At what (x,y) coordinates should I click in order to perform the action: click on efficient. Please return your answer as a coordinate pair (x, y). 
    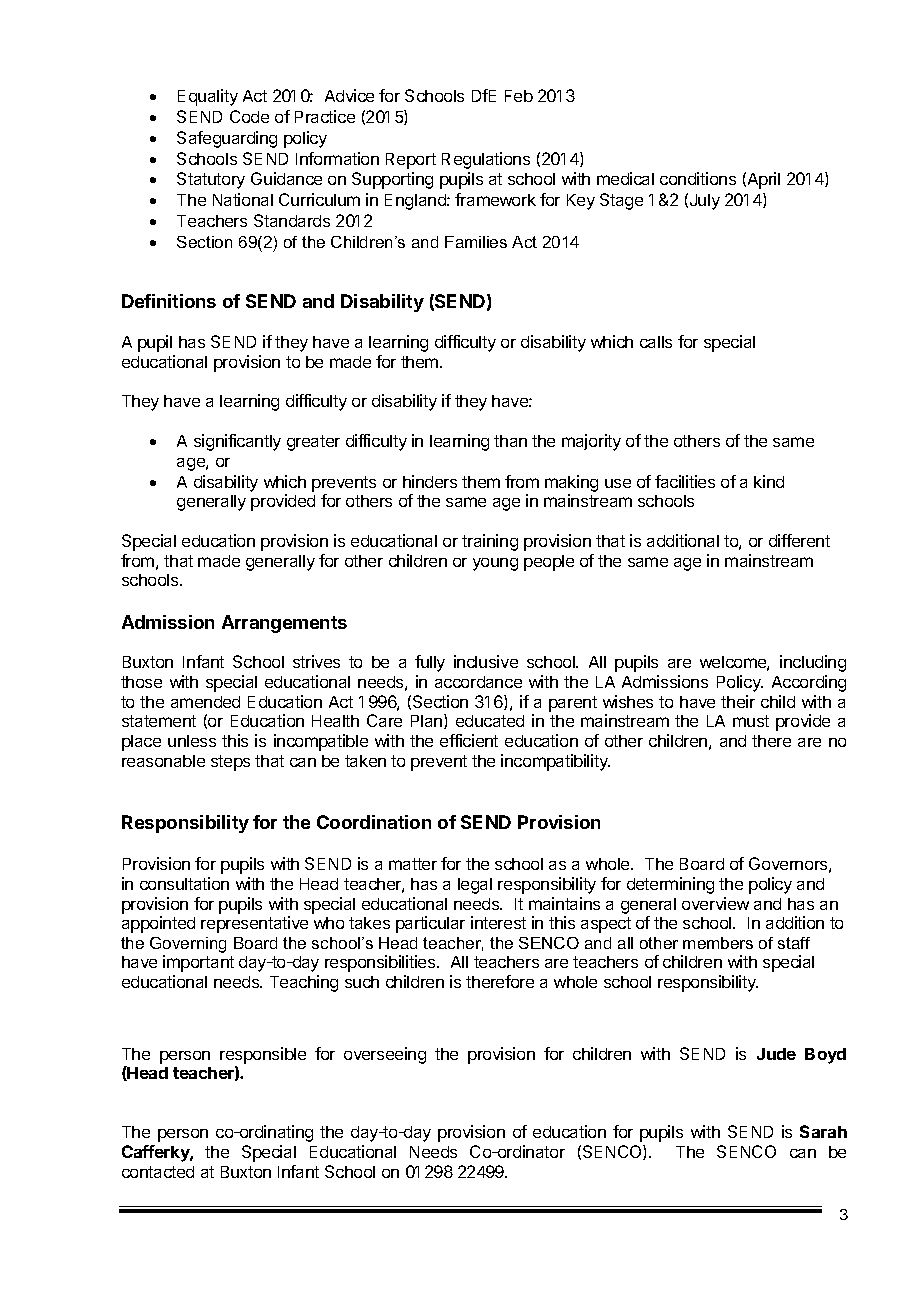
    Looking at the image, I should click on (469, 740).
